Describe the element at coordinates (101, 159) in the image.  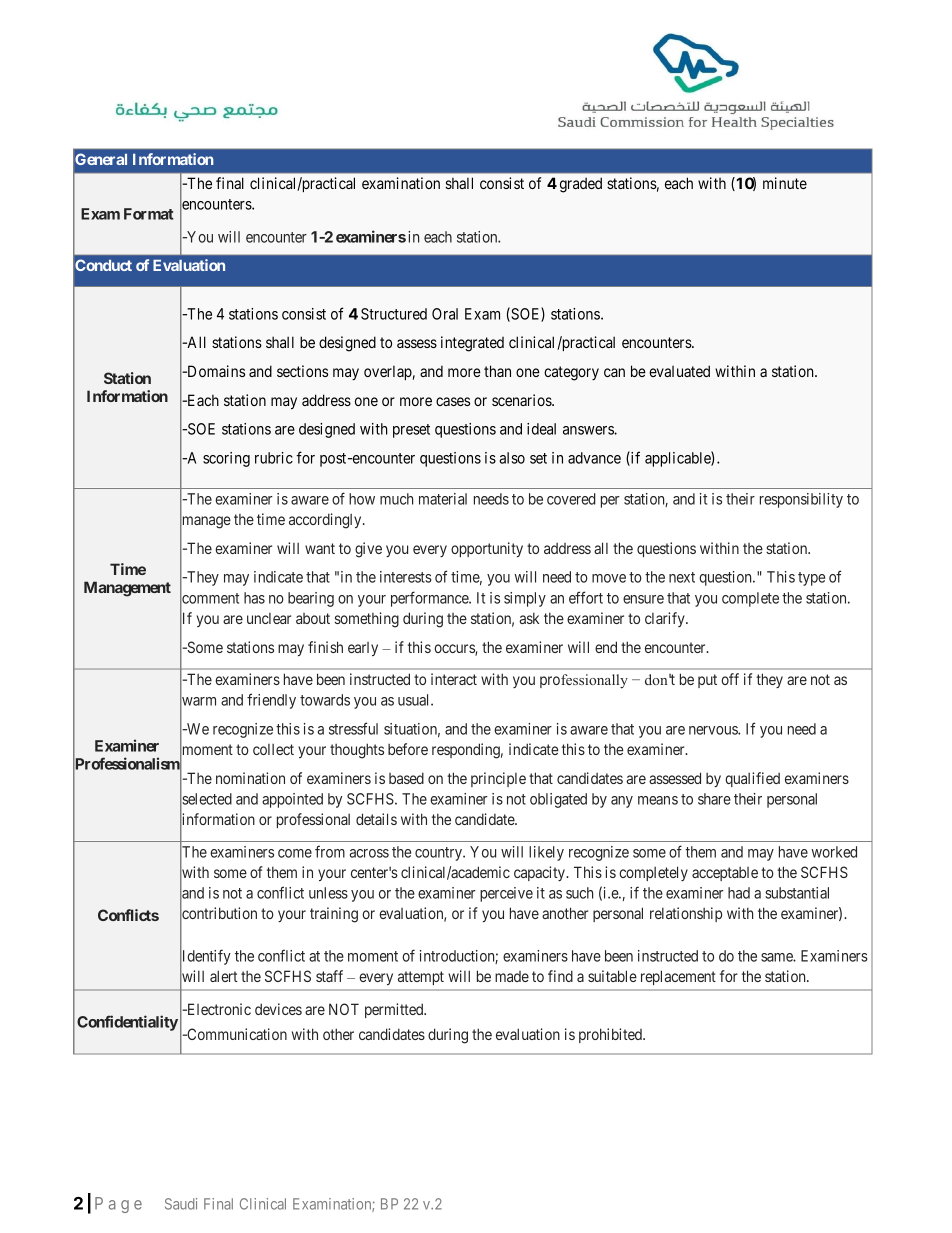
I see `General` at that location.
